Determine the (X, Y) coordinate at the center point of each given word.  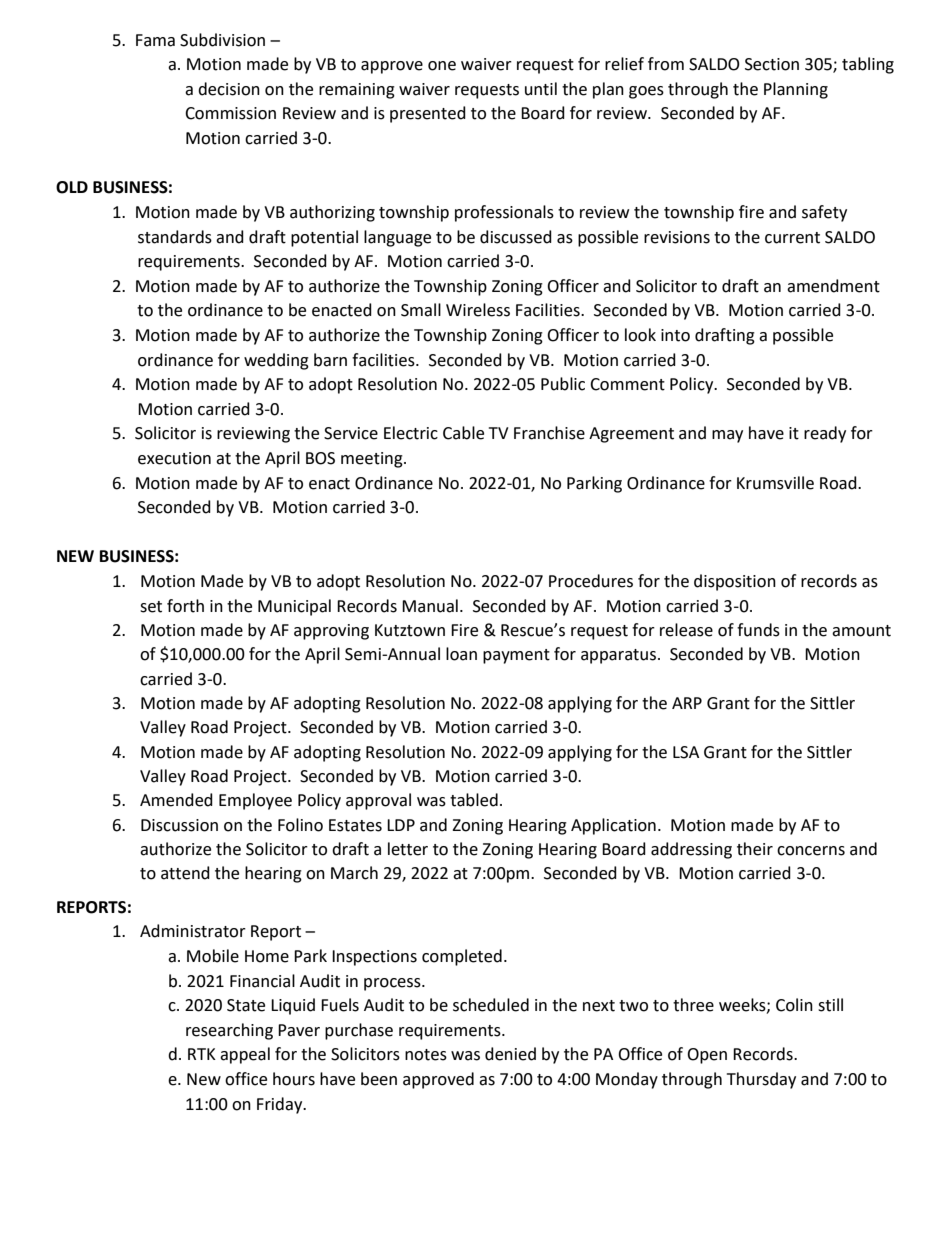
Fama (155, 40)
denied (510, 1054)
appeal (245, 1055)
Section (772, 64)
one (442, 66)
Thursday (761, 1080)
